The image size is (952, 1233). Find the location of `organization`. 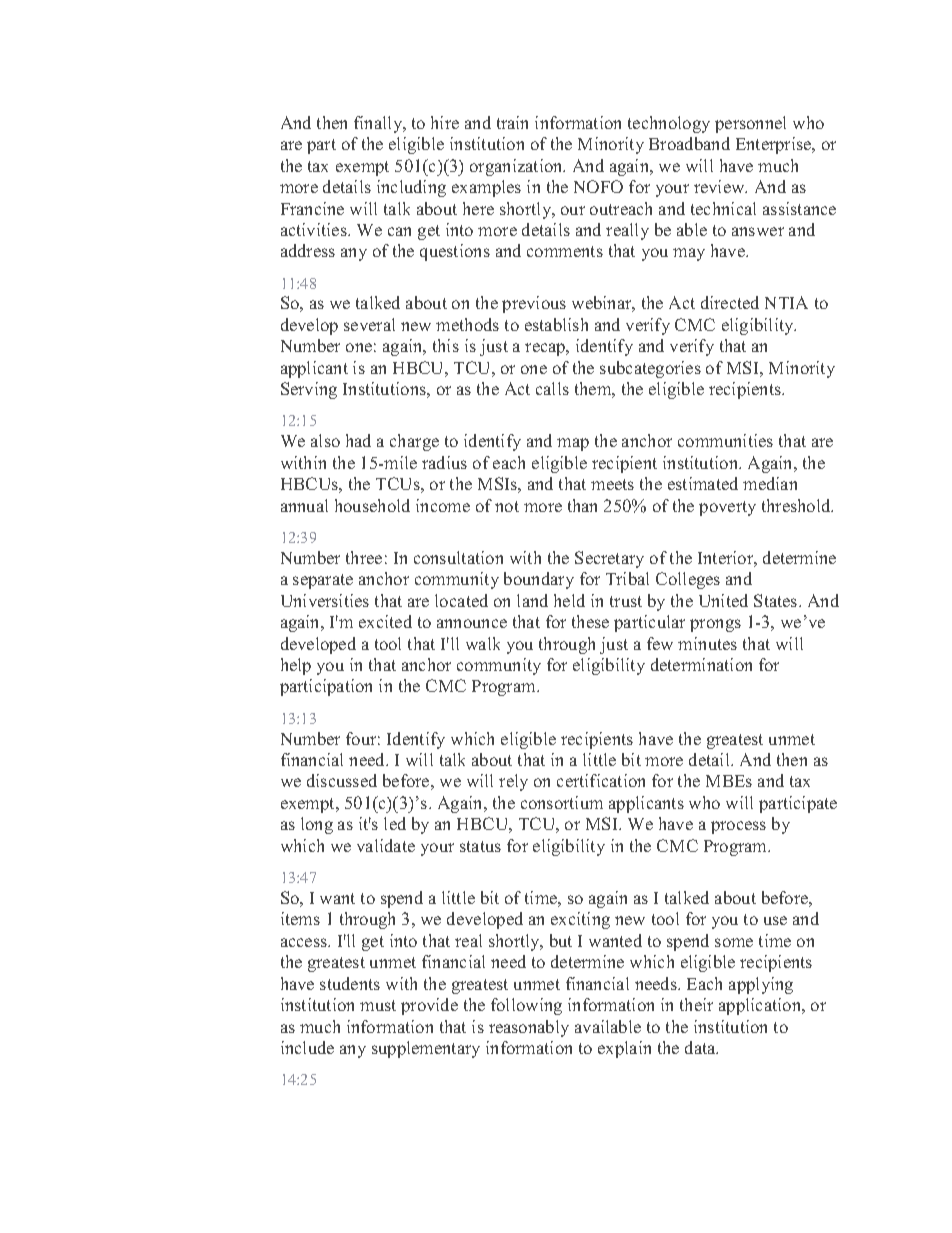

organization is located at coordinates (517, 167).
